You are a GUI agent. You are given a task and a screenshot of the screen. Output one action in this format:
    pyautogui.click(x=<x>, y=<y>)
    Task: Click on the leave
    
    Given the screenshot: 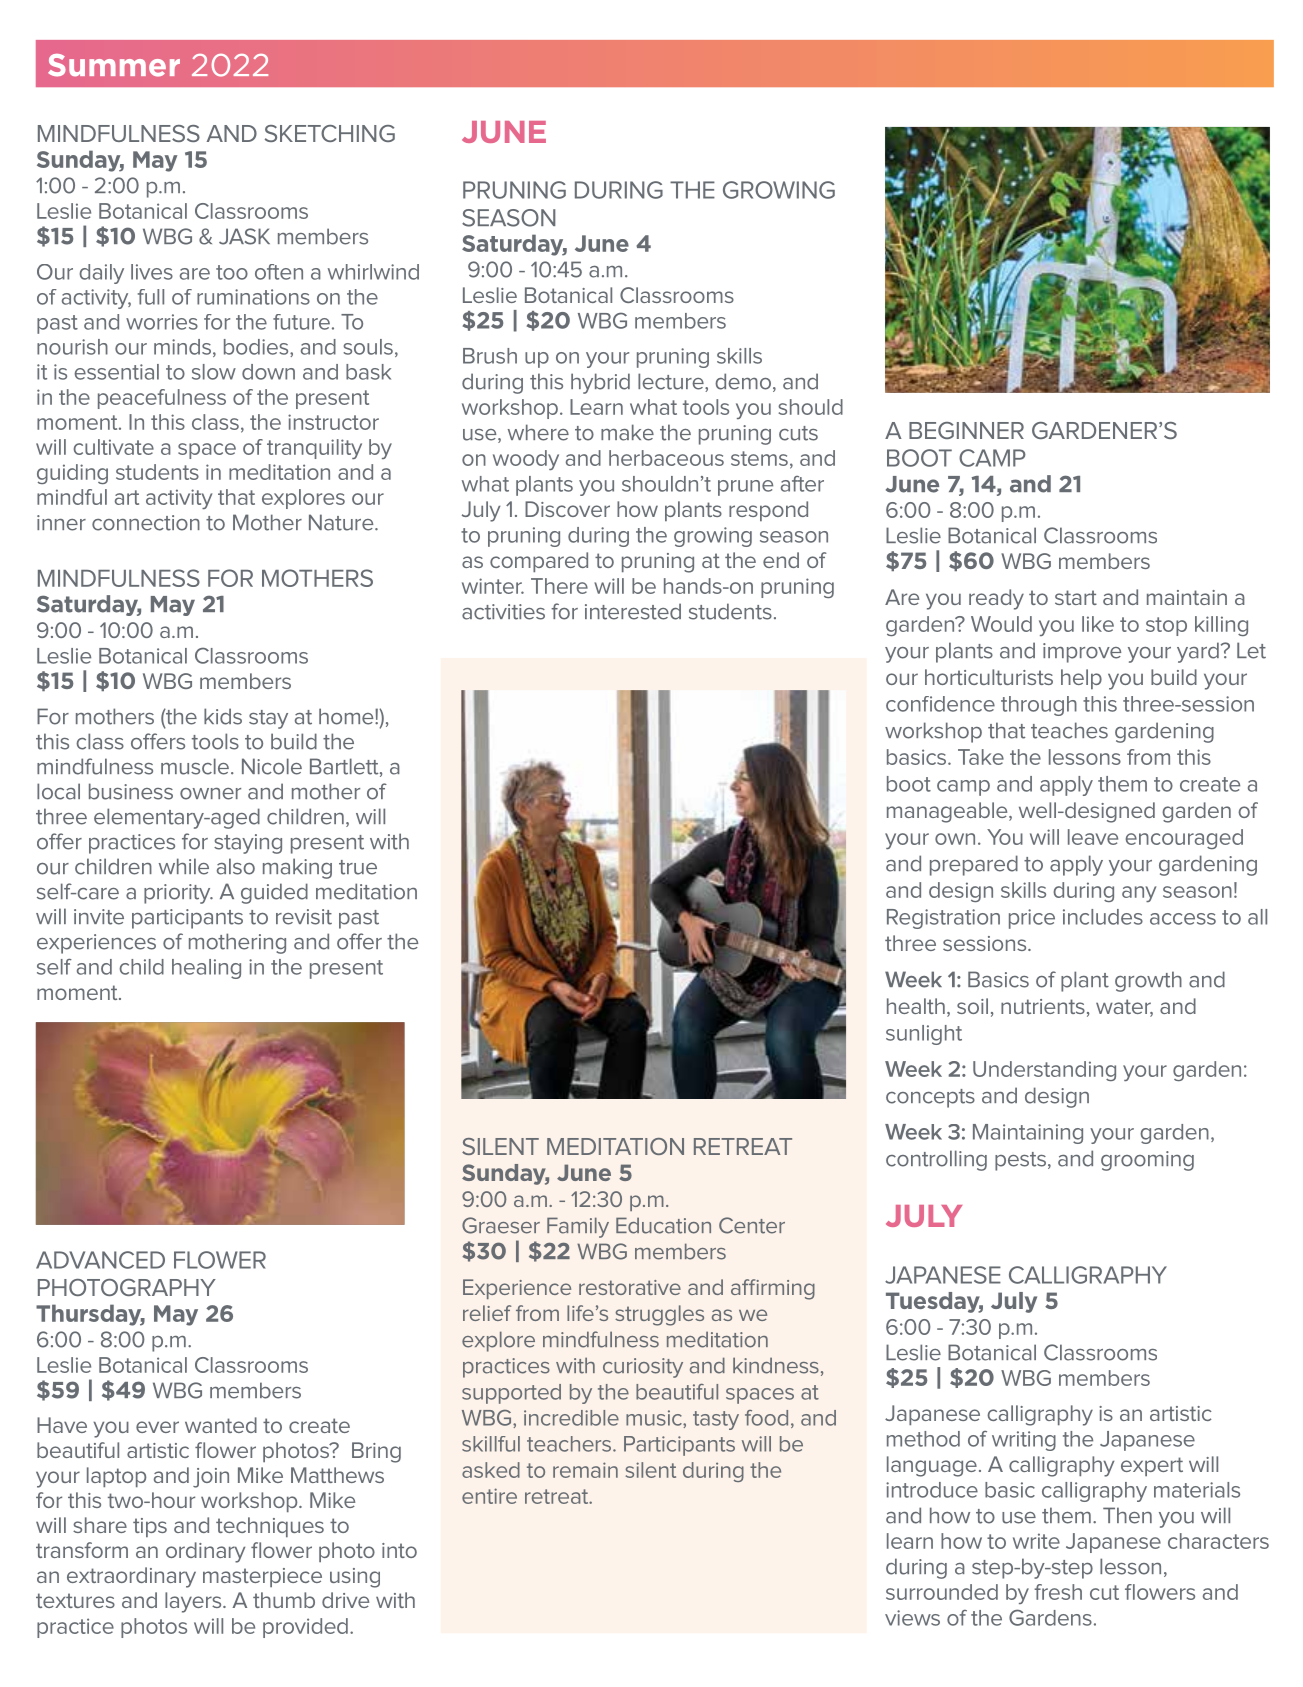 What is the action you would take?
    pyautogui.click(x=1093, y=837)
